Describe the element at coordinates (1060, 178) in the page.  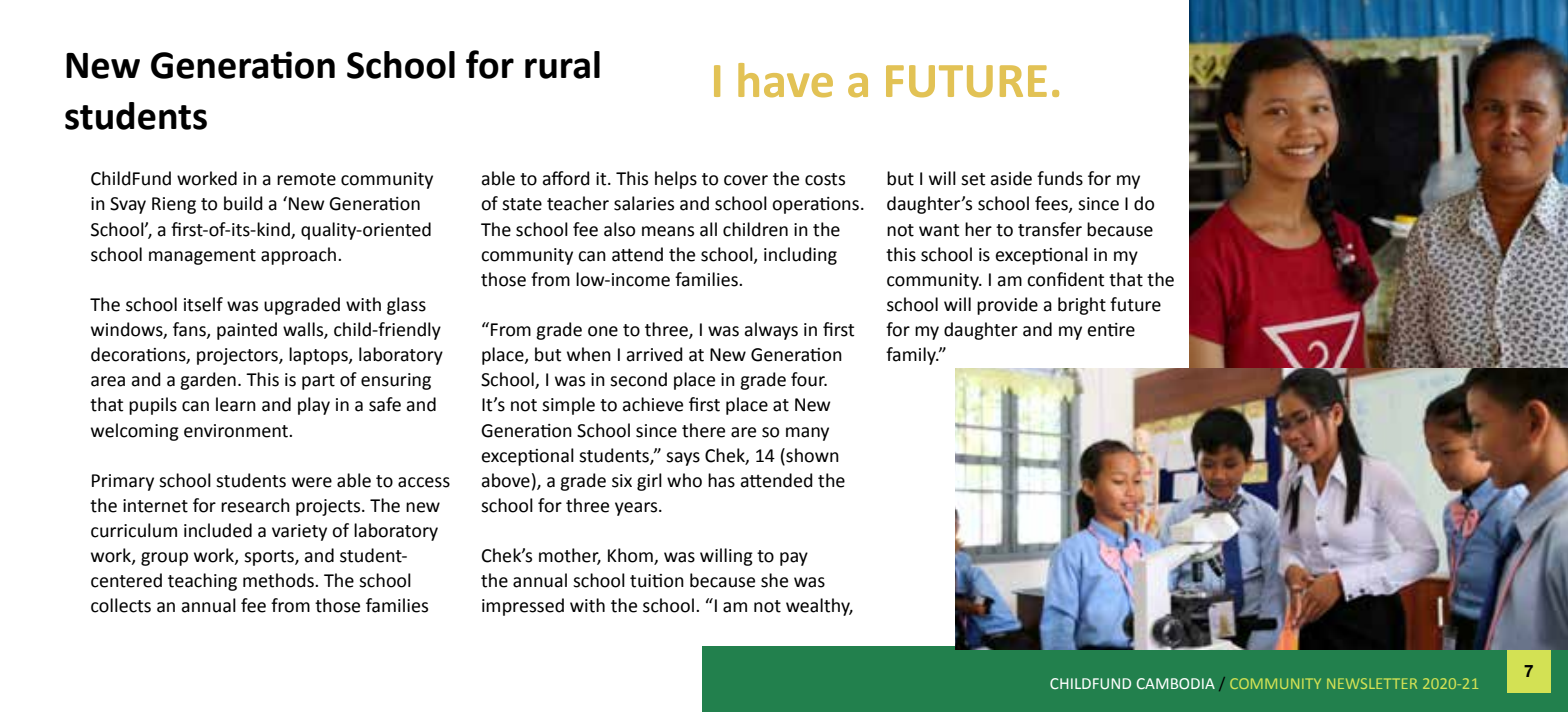
I see `funds` at that location.
